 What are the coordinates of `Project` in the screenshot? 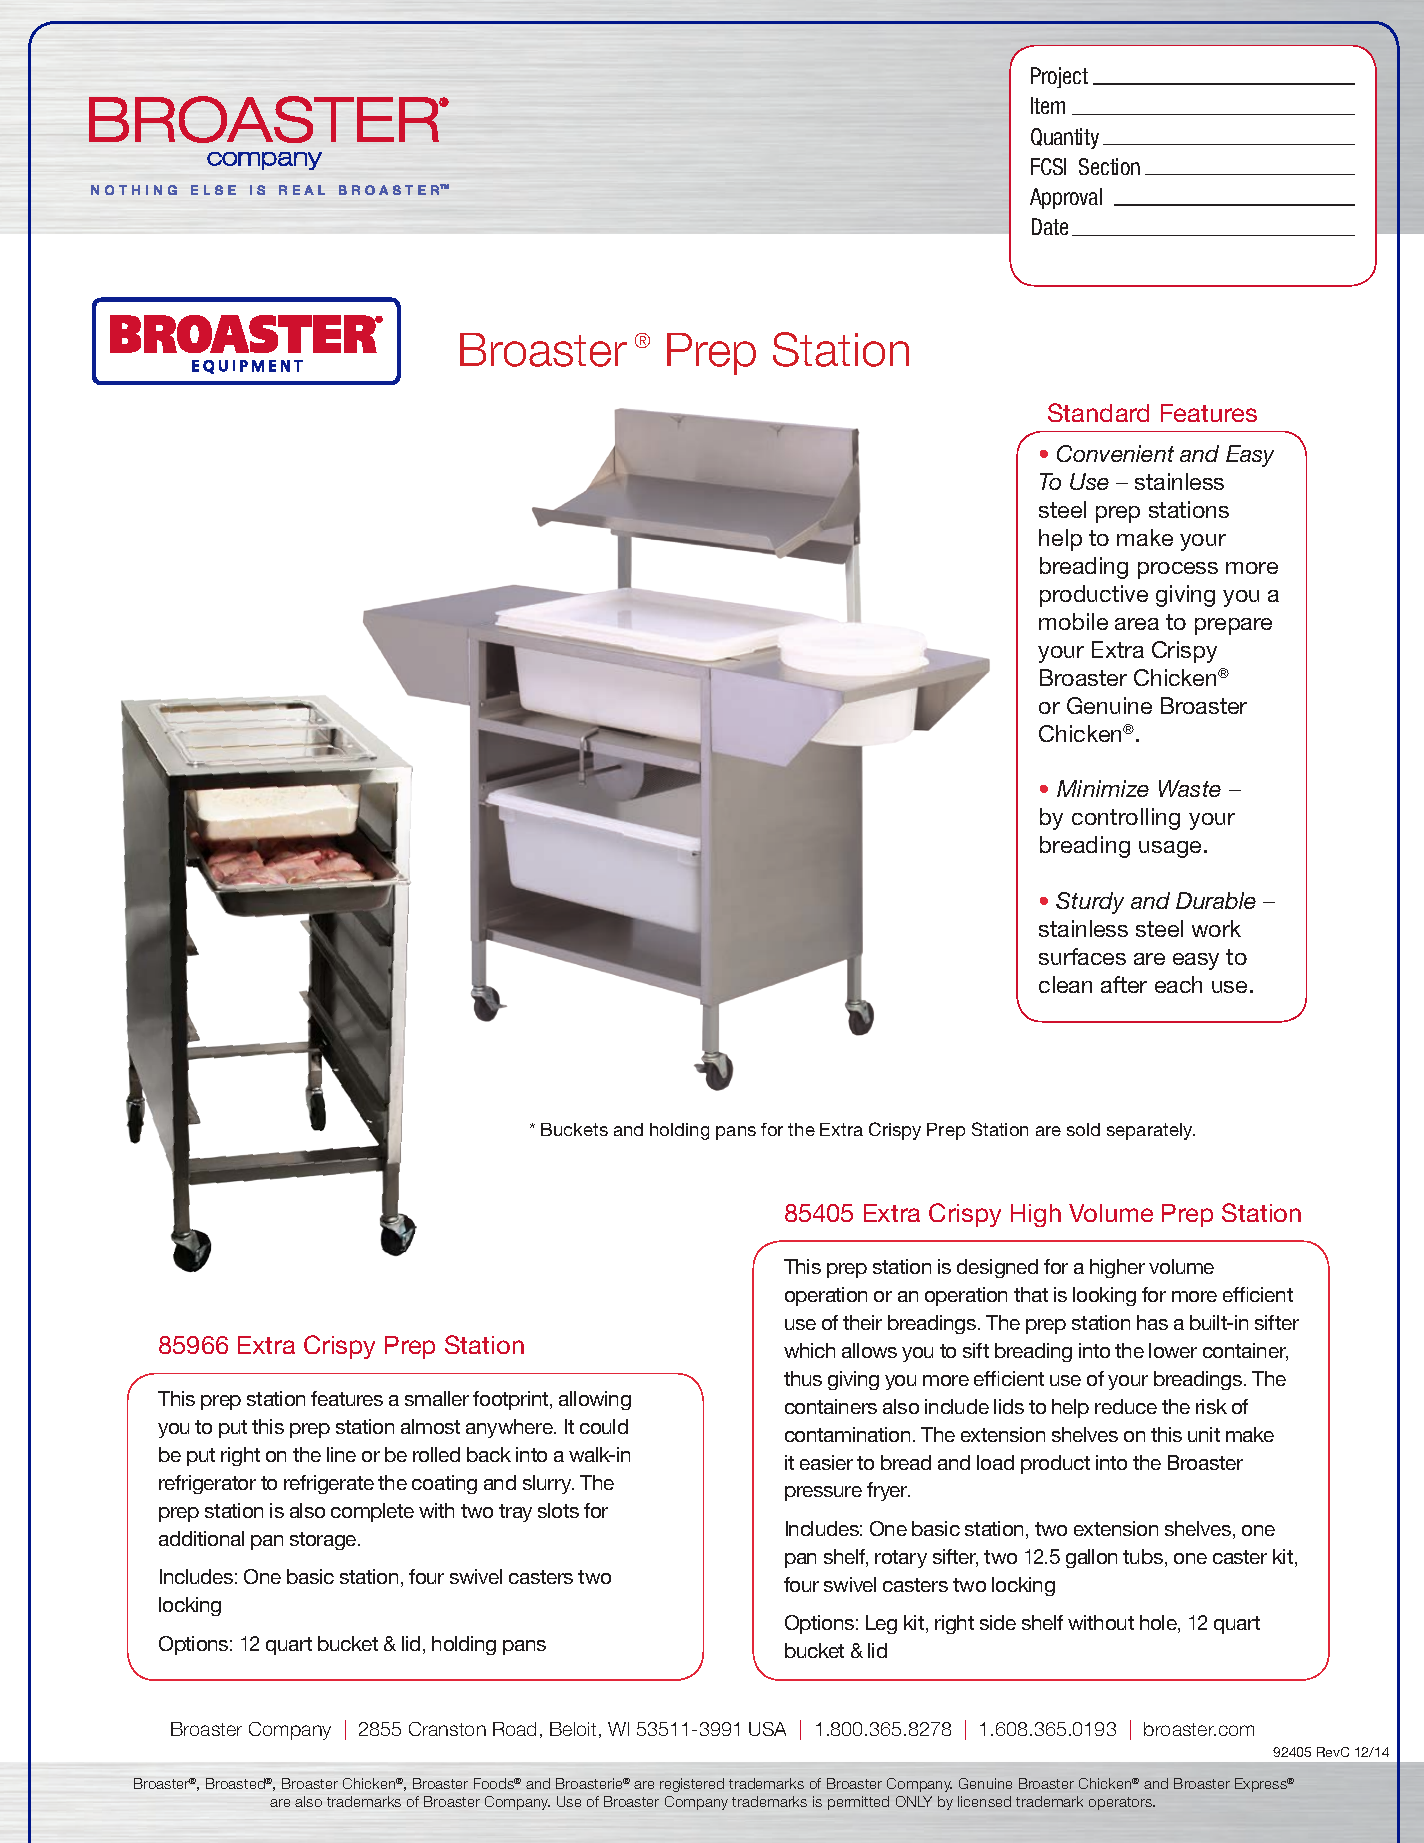 It's located at (1059, 77).
